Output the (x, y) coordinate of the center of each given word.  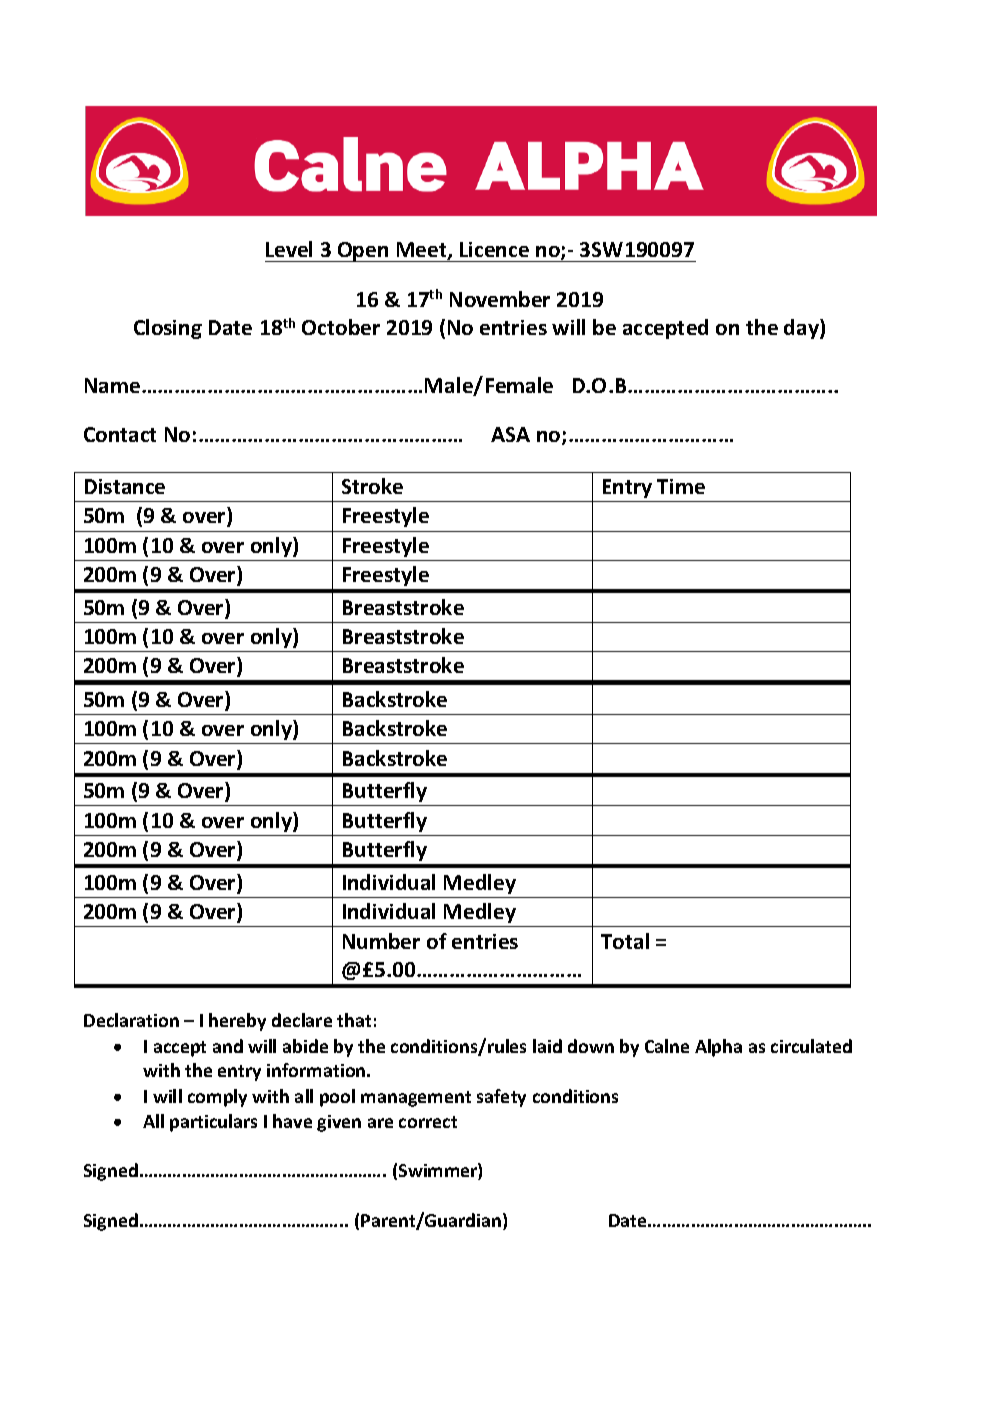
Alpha (718, 1048)
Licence (494, 249)
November (500, 299)
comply (217, 1098)
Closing (168, 329)
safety (501, 1098)
